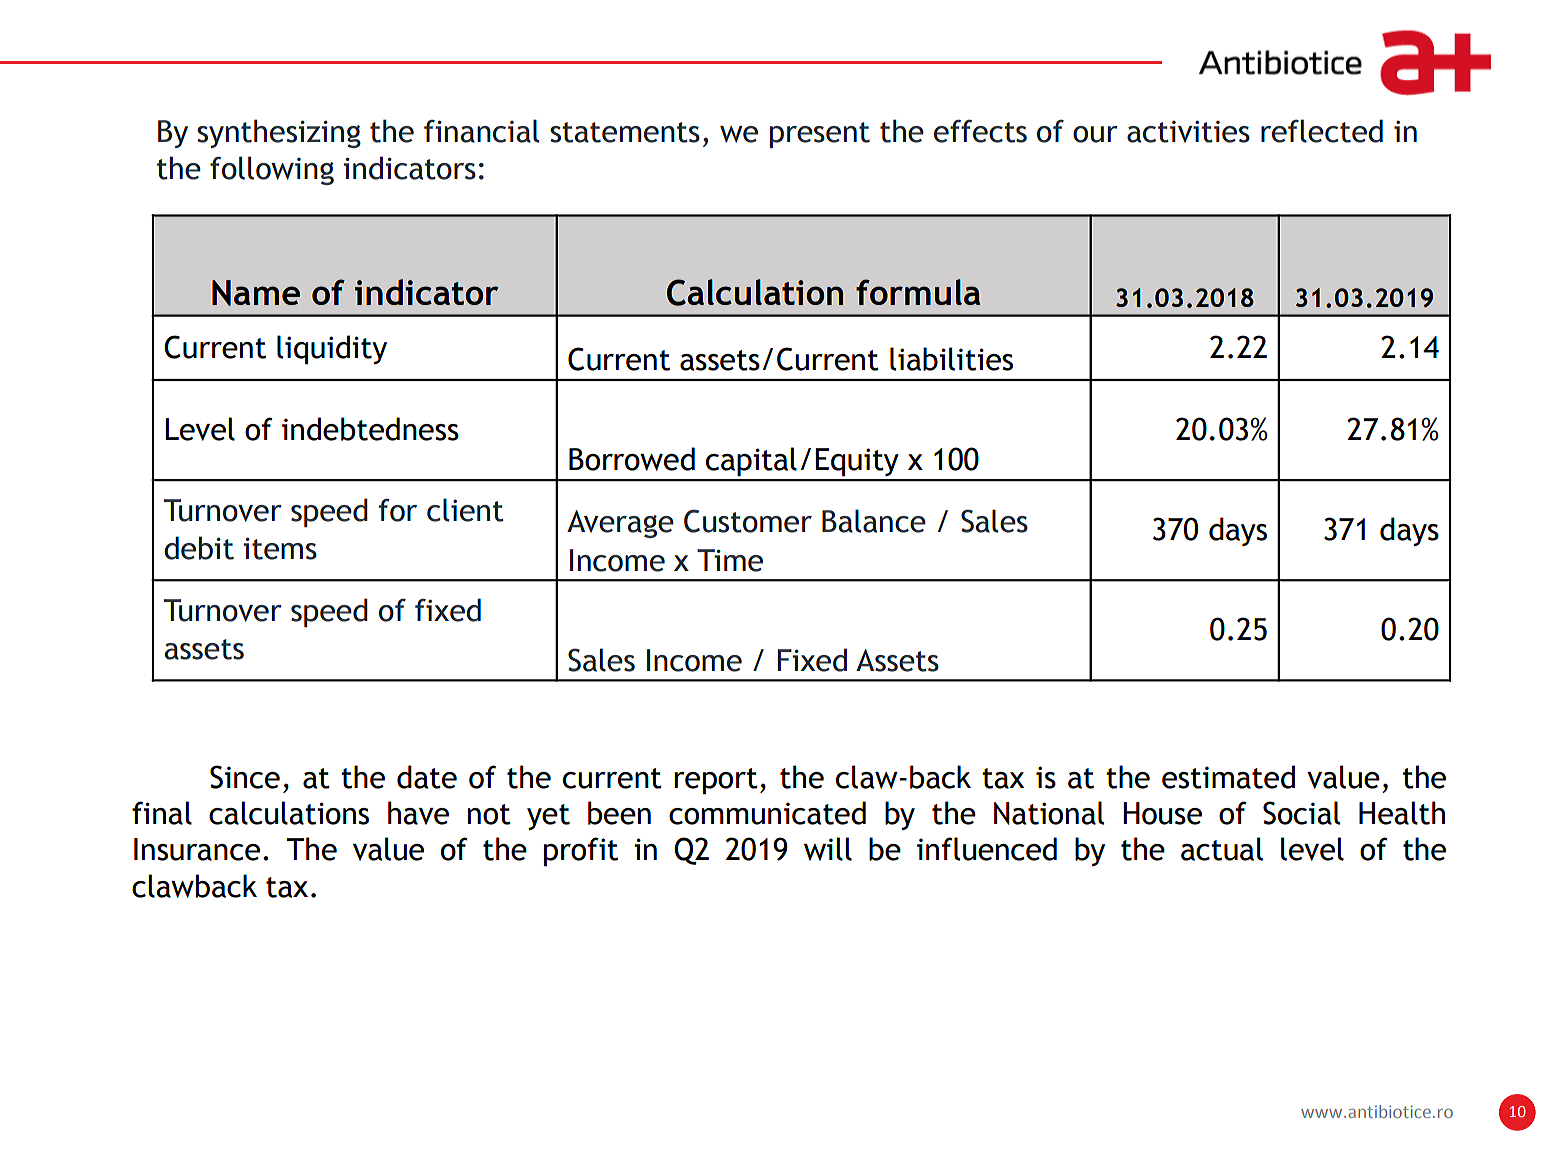 This screenshot has width=1554, height=1165. Describe the element at coordinates (280, 548) in the screenshot. I see `items` at that location.
